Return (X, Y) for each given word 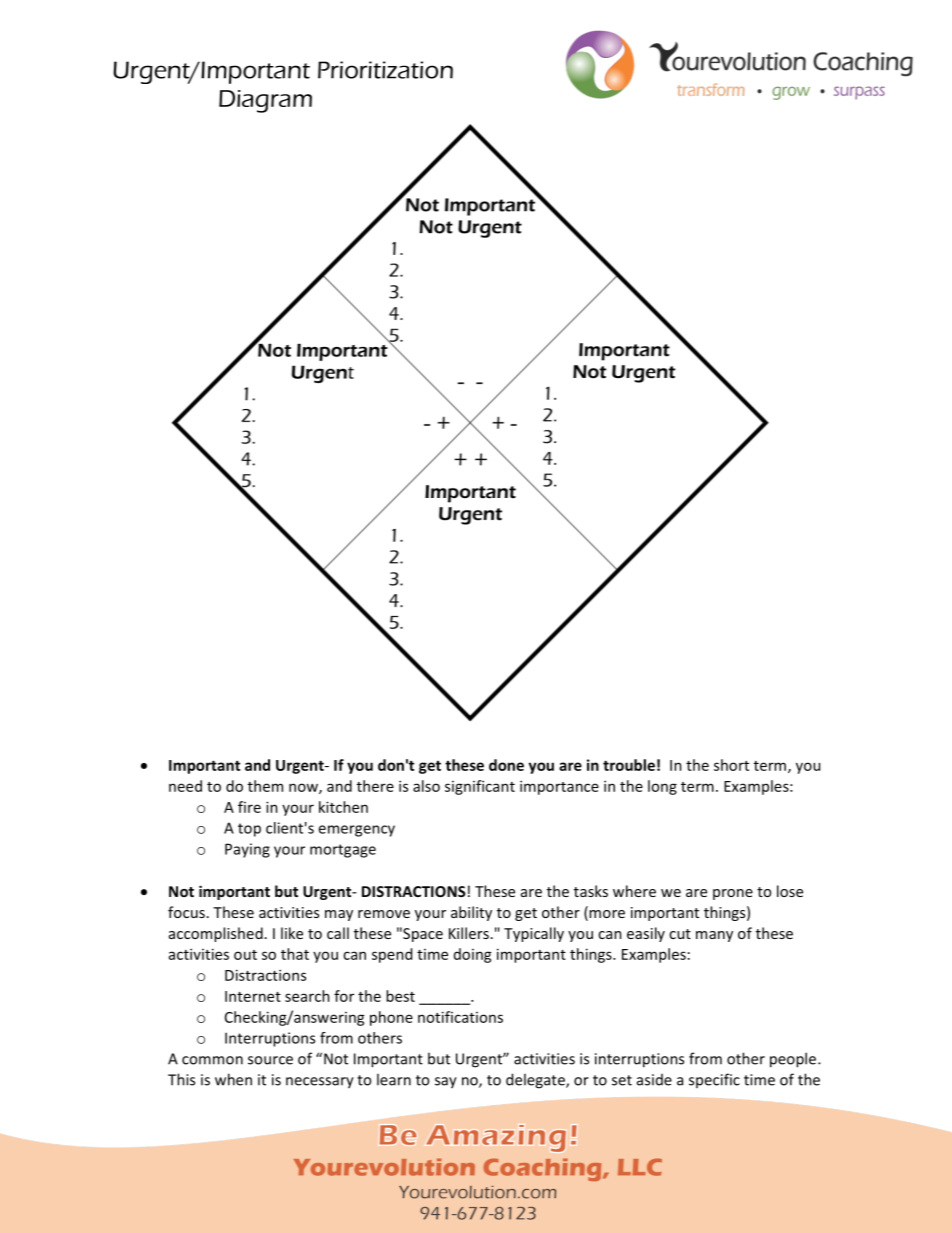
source (270, 1060)
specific (714, 1080)
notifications (460, 1017)
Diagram (265, 101)
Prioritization (385, 70)
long (662, 787)
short (731, 765)
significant (480, 787)
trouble (629, 765)
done (506, 765)
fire (249, 807)
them (265, 786)
